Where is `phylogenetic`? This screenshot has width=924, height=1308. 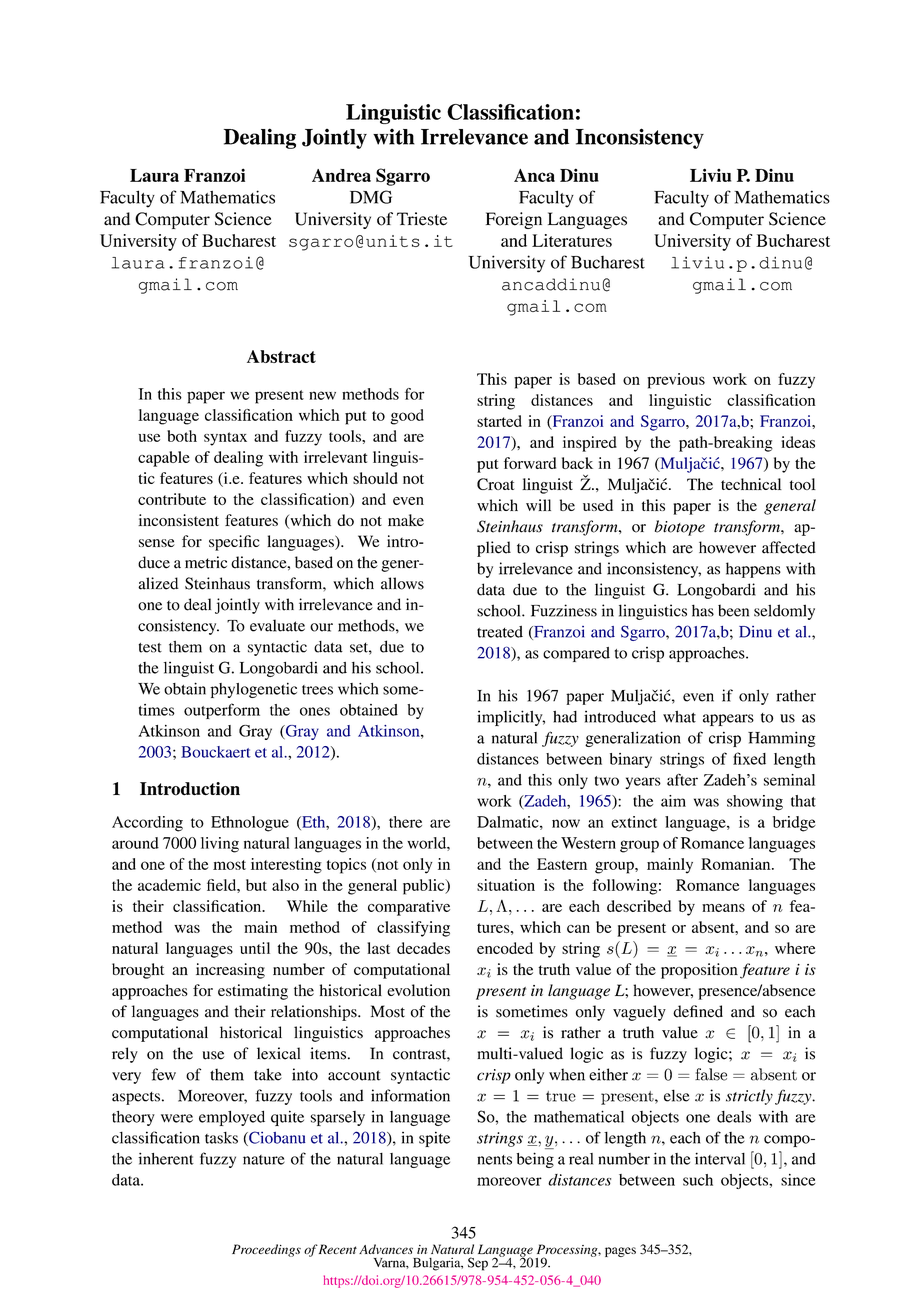
phylogenetic is located at coordinates (253, 690).
